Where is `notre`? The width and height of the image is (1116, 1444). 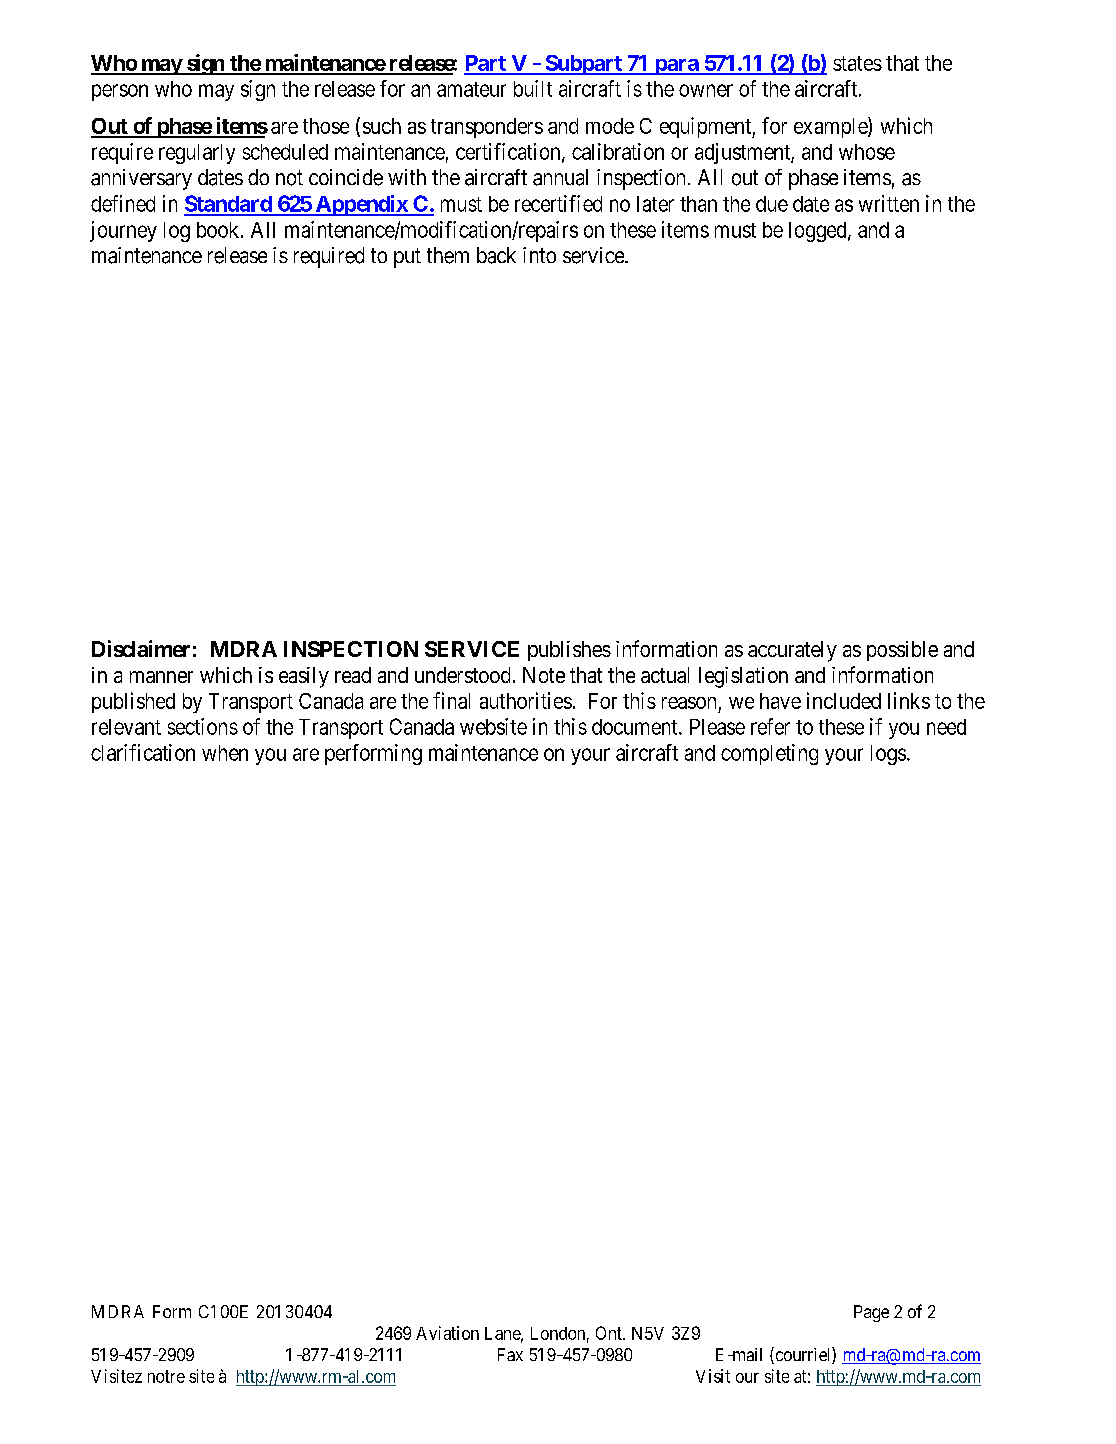 notre is located at coordinates (166, 1376).
